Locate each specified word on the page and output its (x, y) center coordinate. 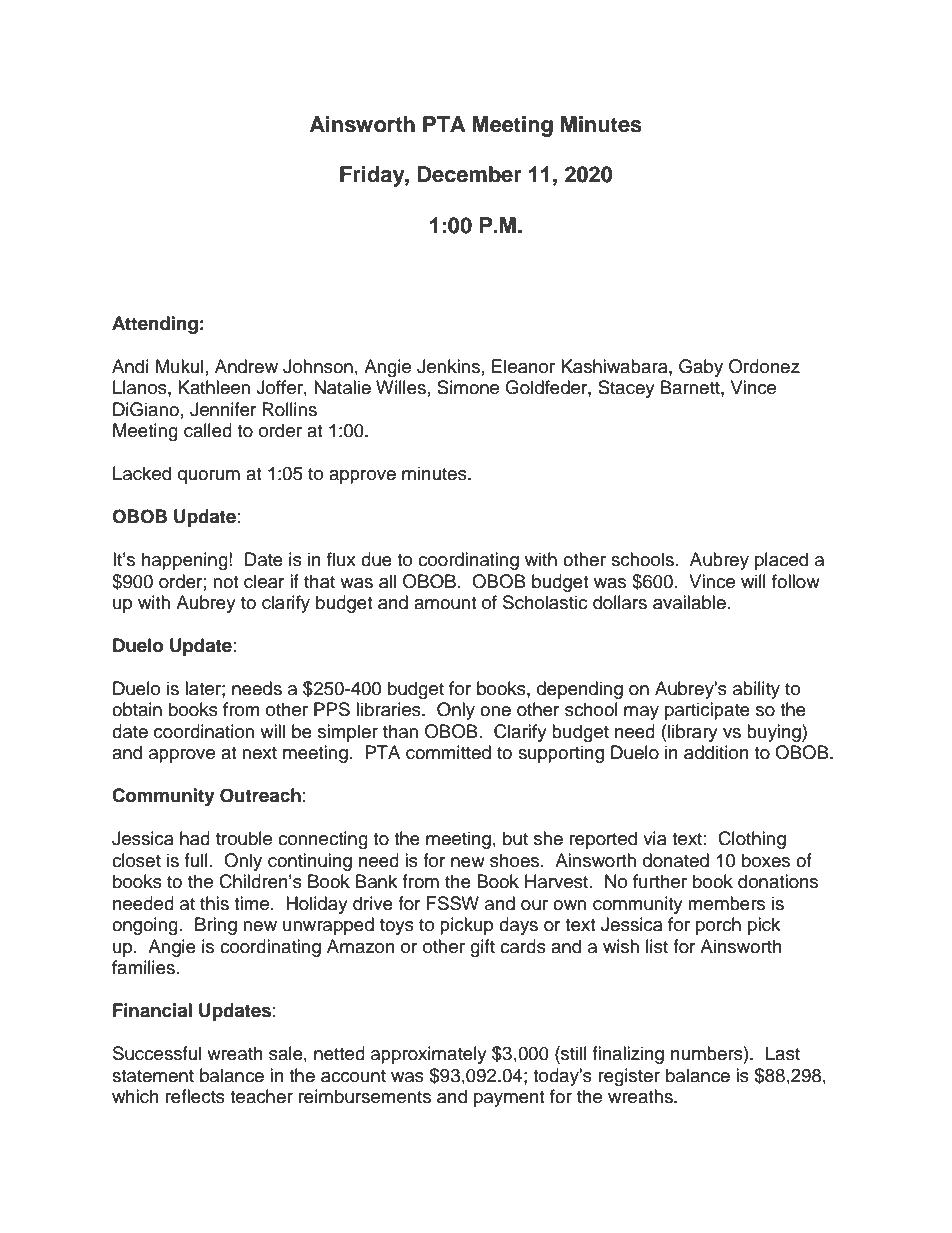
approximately (429, 1055)
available (689, 602)
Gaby (701, 368)
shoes (516, 860)
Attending (155, 325)
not (225, 582)
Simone (468, 387)
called (208, 430)
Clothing (752, 840)
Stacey (626, 389)
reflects (195, 1096)
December (470, 174)
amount (445, 603)
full (196, 860)
